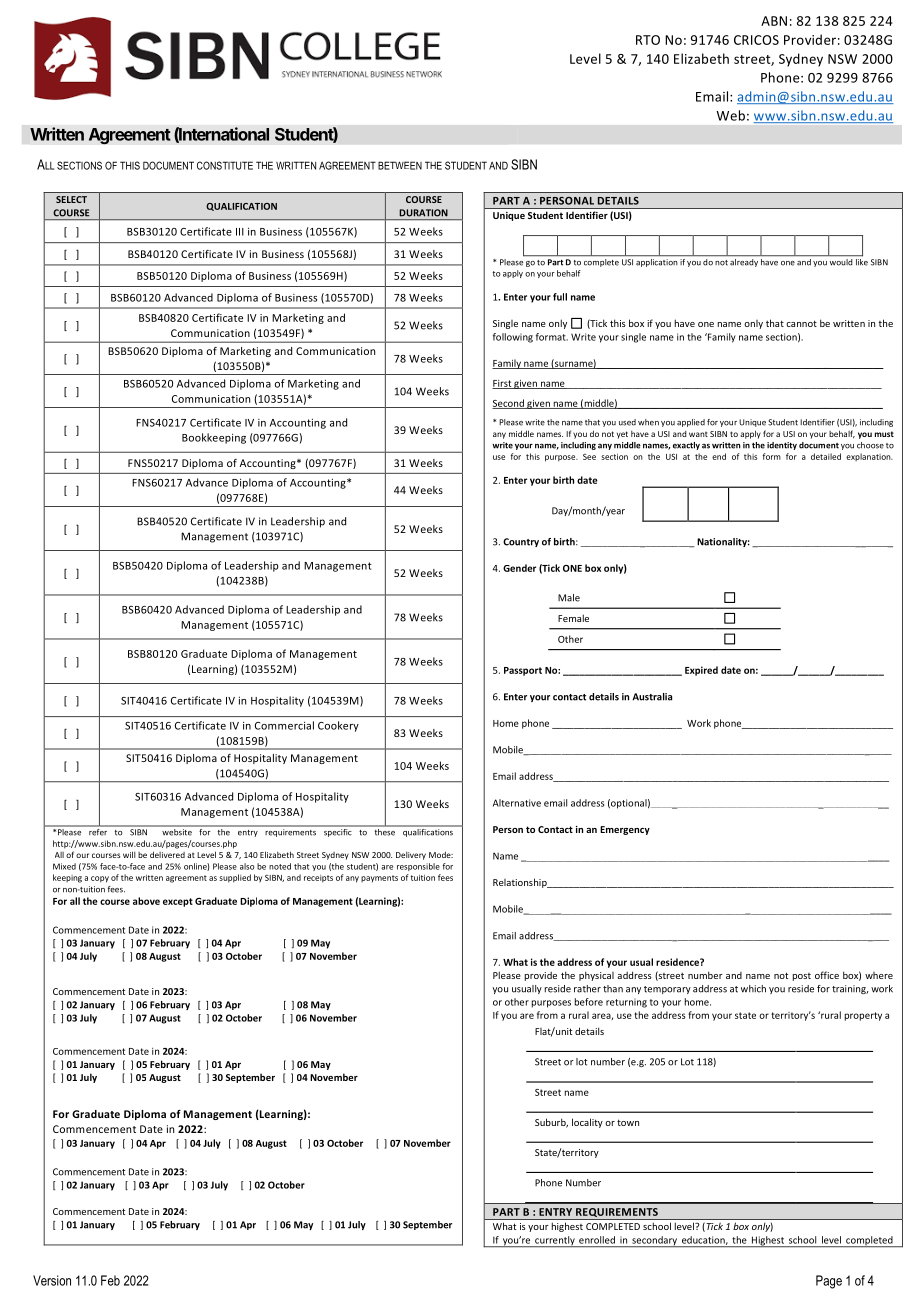  Describe the element at coordinates (52, 1280) in the document. I see `Version` at that location.
